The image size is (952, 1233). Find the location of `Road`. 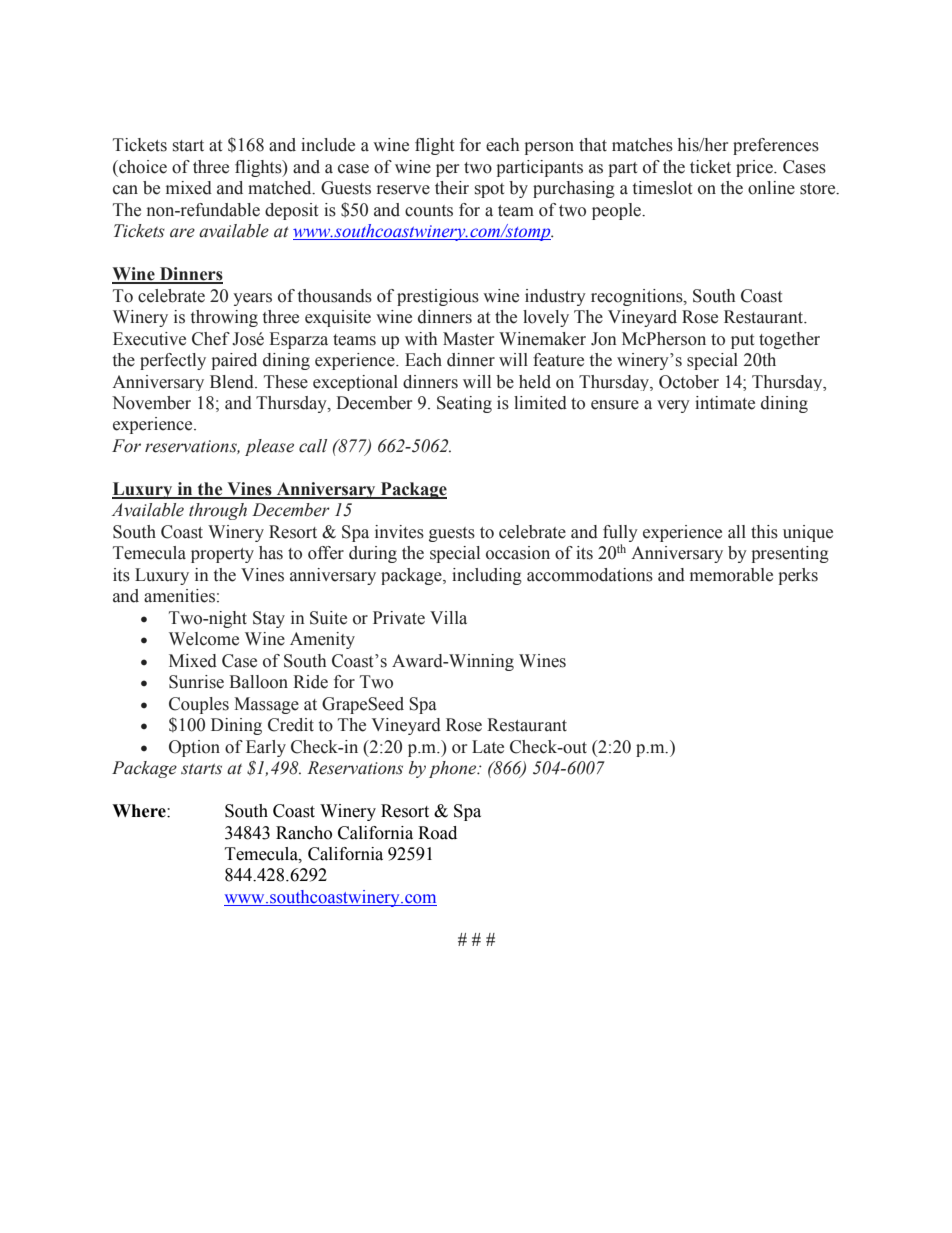

Road is located at coordinates (437, 833).
